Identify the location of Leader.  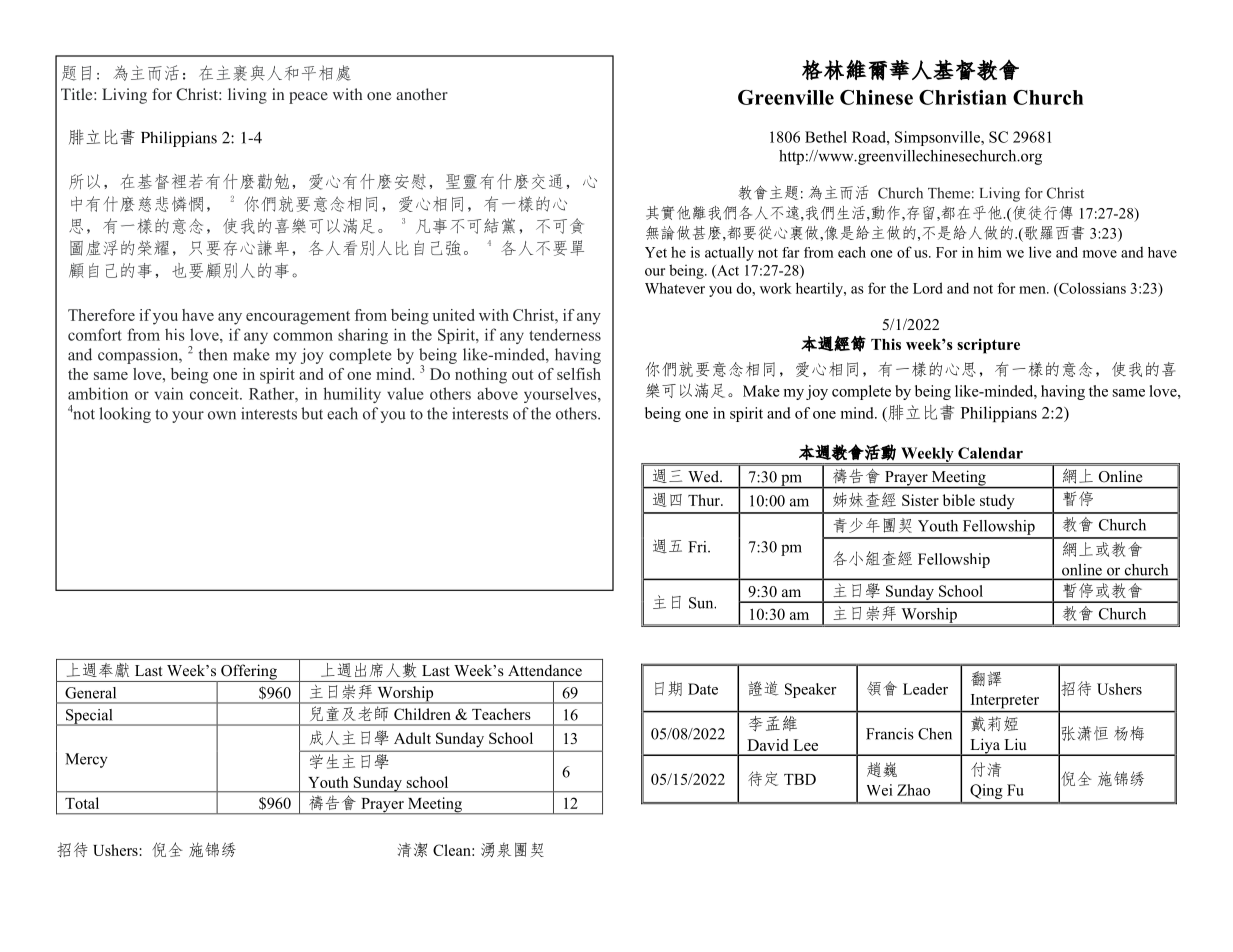
(925, 689).
